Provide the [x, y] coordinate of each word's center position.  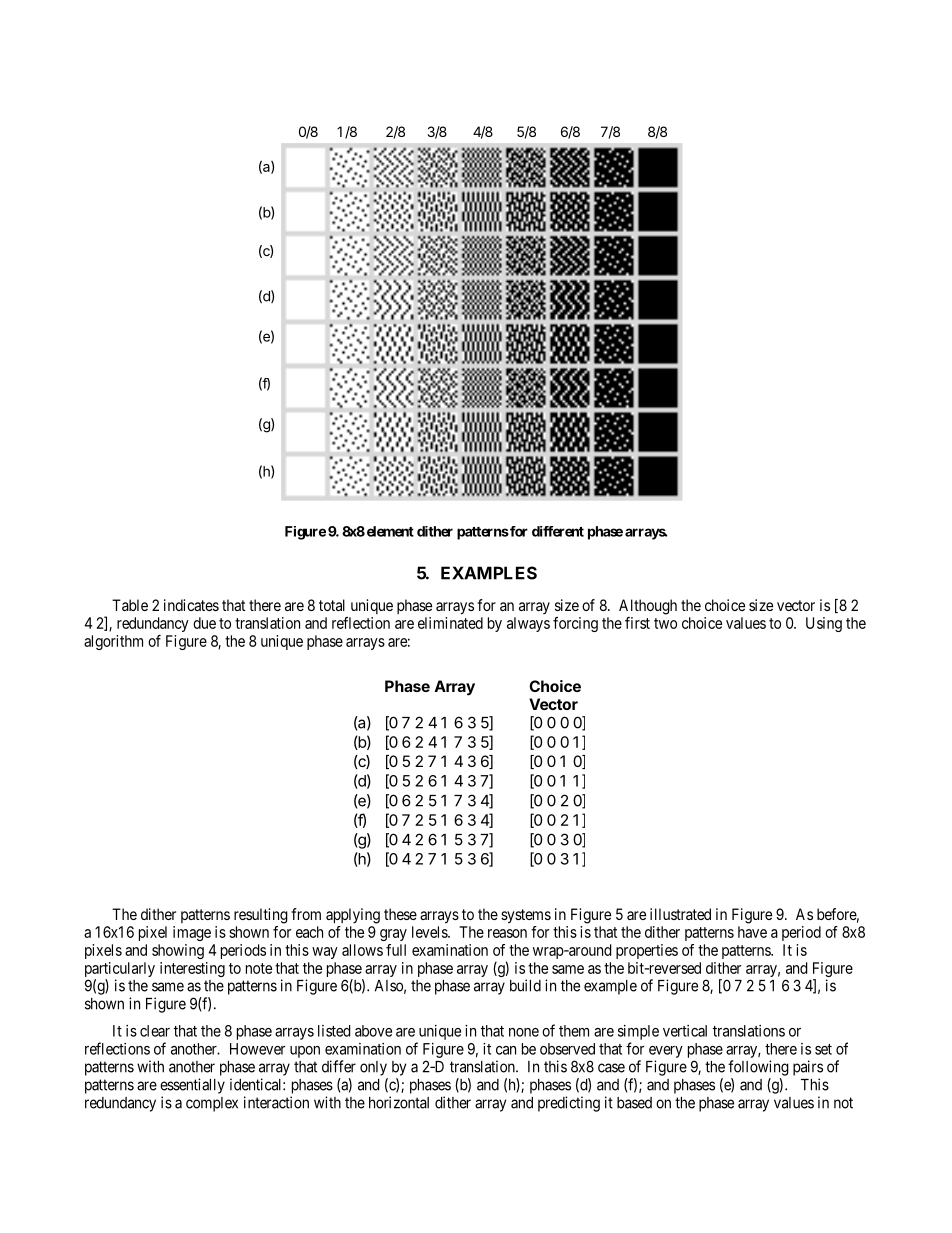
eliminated [450, 623]
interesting [192, 969]
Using [824, 624]
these [400, 914]
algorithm [113, 642]
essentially [192, 1086]
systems [526, 916]
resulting [261, 916]
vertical [685, 1031]
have [752, 932]
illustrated [680, 914]
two [665, 623]
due [204, 623]
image [192, 933]
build [525, 985]
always [528, 624]
